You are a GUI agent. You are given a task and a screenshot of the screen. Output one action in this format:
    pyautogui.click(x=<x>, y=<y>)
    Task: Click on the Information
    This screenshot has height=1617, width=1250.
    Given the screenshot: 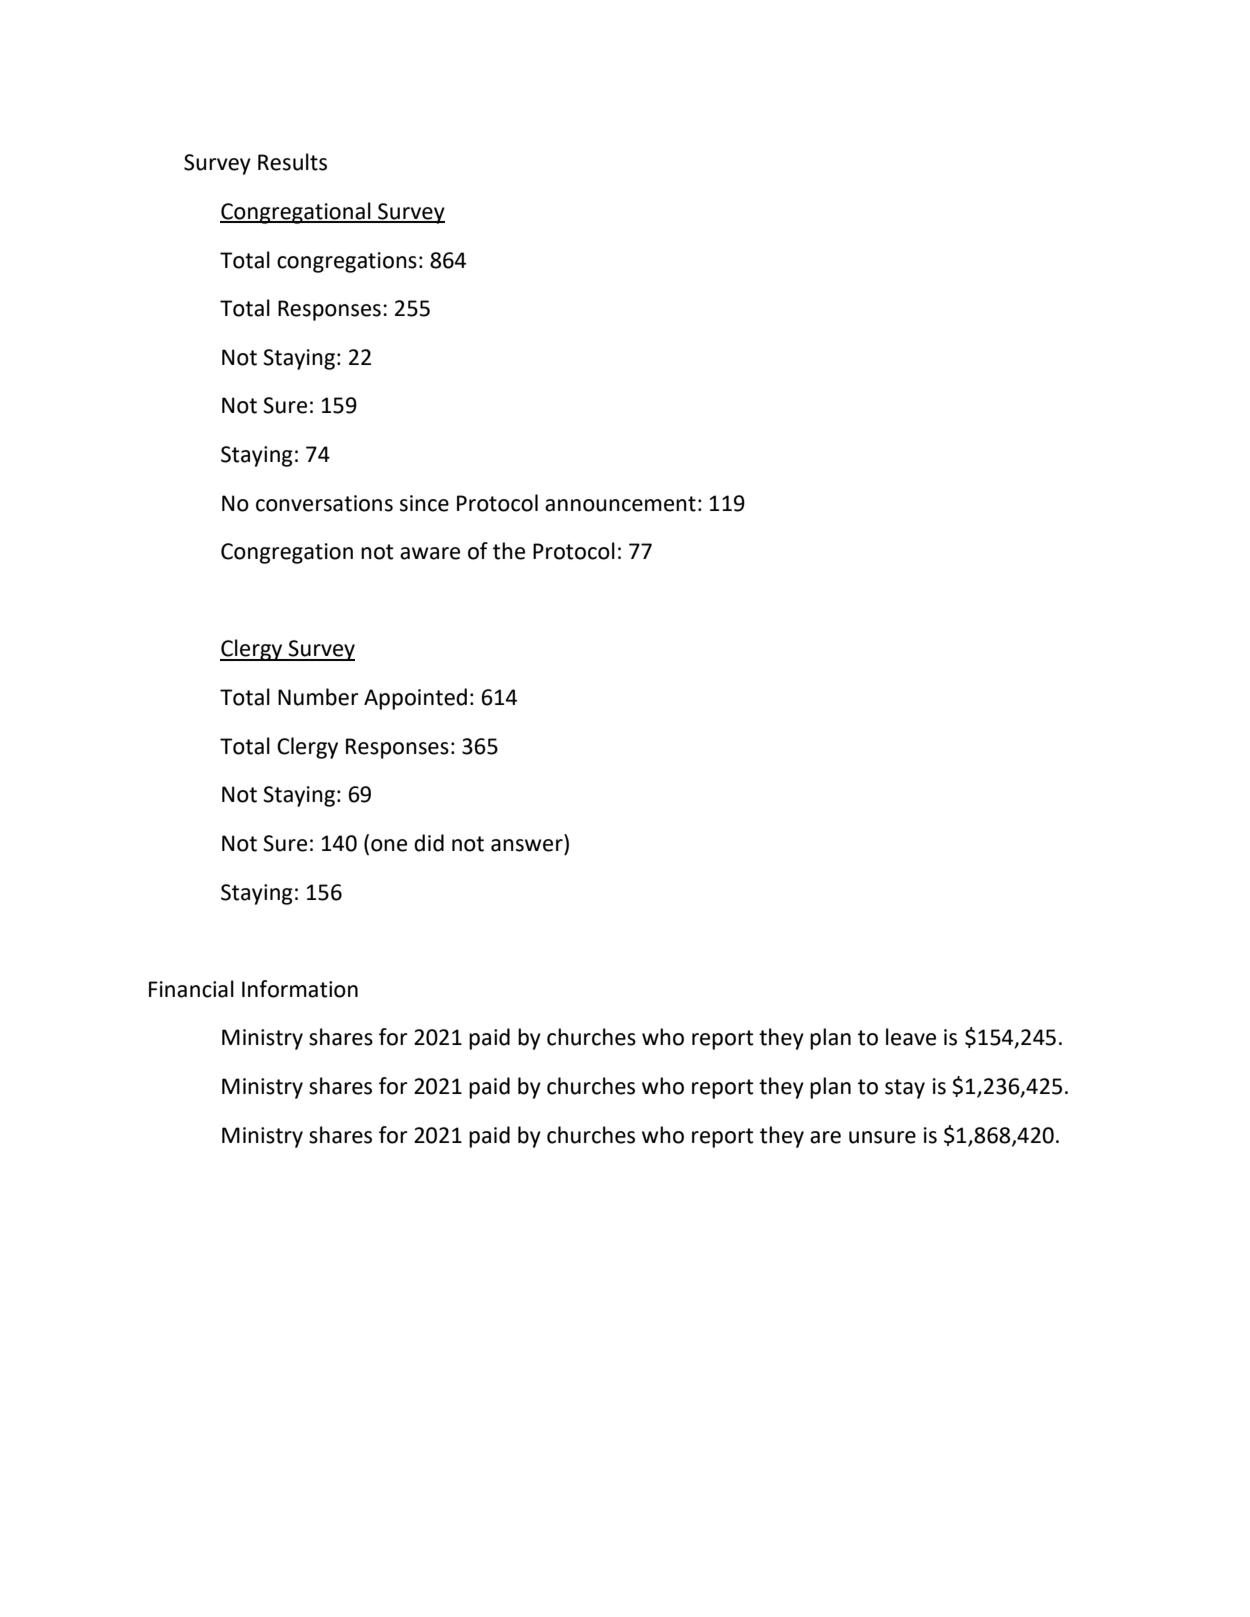 What is the action you would take?
    pyautogui.click(x=300, y=989)
